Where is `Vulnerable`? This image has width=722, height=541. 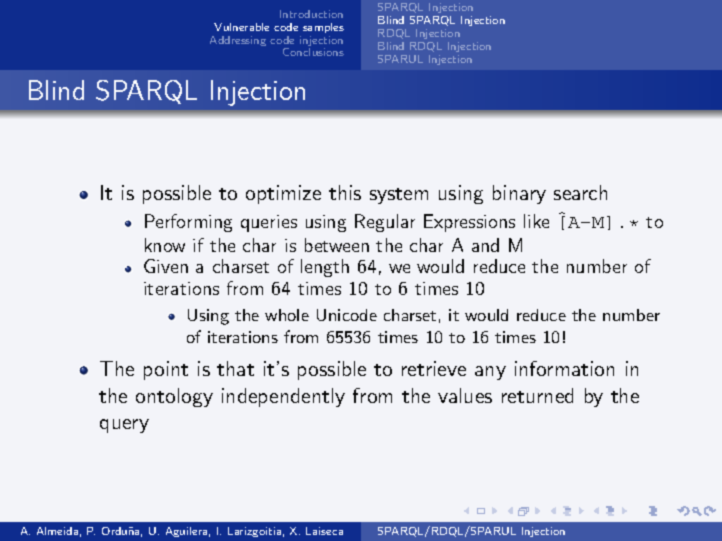
Vulnerable is located at coordinates (241, 27).
